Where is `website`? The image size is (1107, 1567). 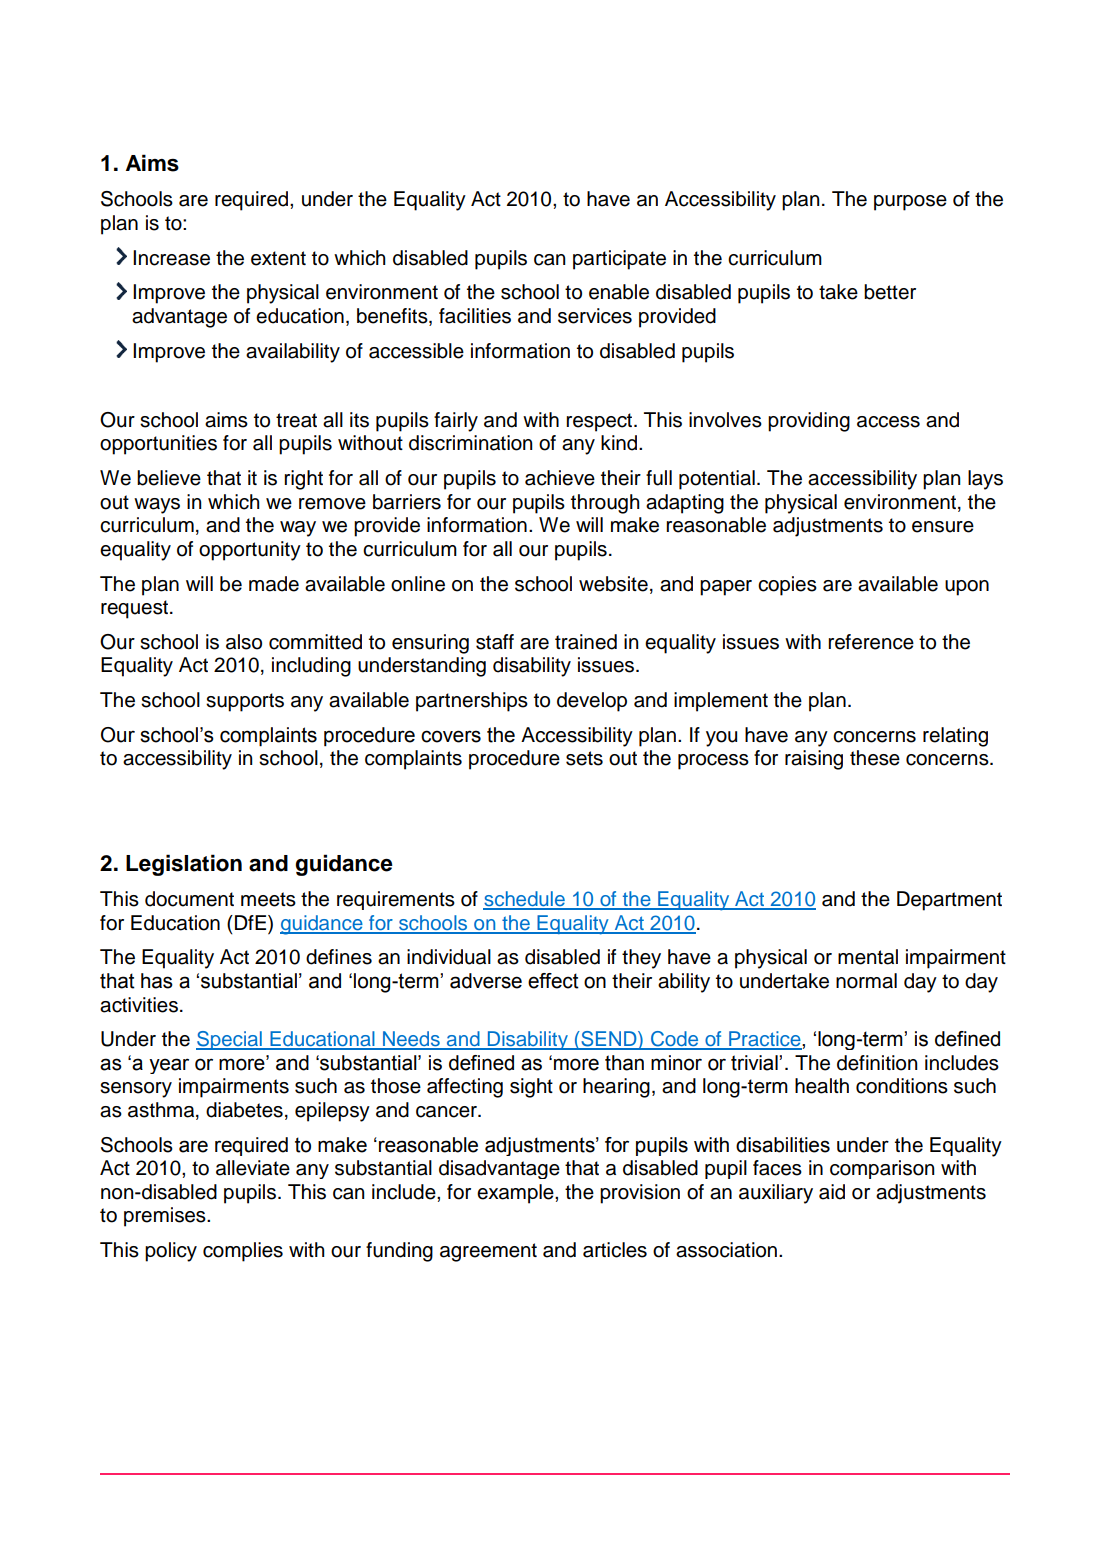
website is located at coordinates (613, 584).
